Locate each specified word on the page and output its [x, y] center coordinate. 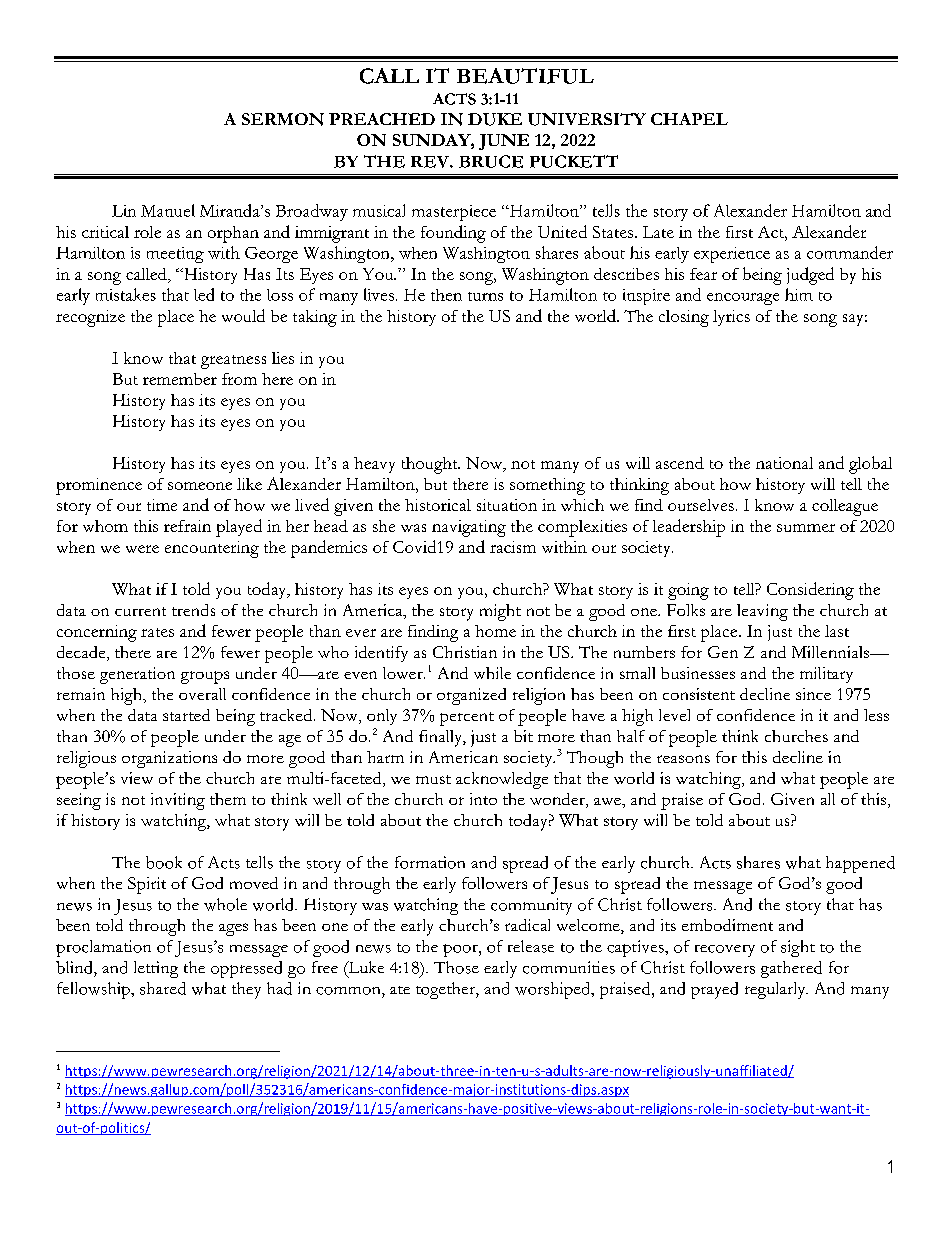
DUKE [495, 119]
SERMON [283, 119]
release [531, 946]
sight [798, 948]
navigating [469, 528]
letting [156, 969]
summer [806, 528]
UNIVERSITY [587, 119]
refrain [187, 526]
